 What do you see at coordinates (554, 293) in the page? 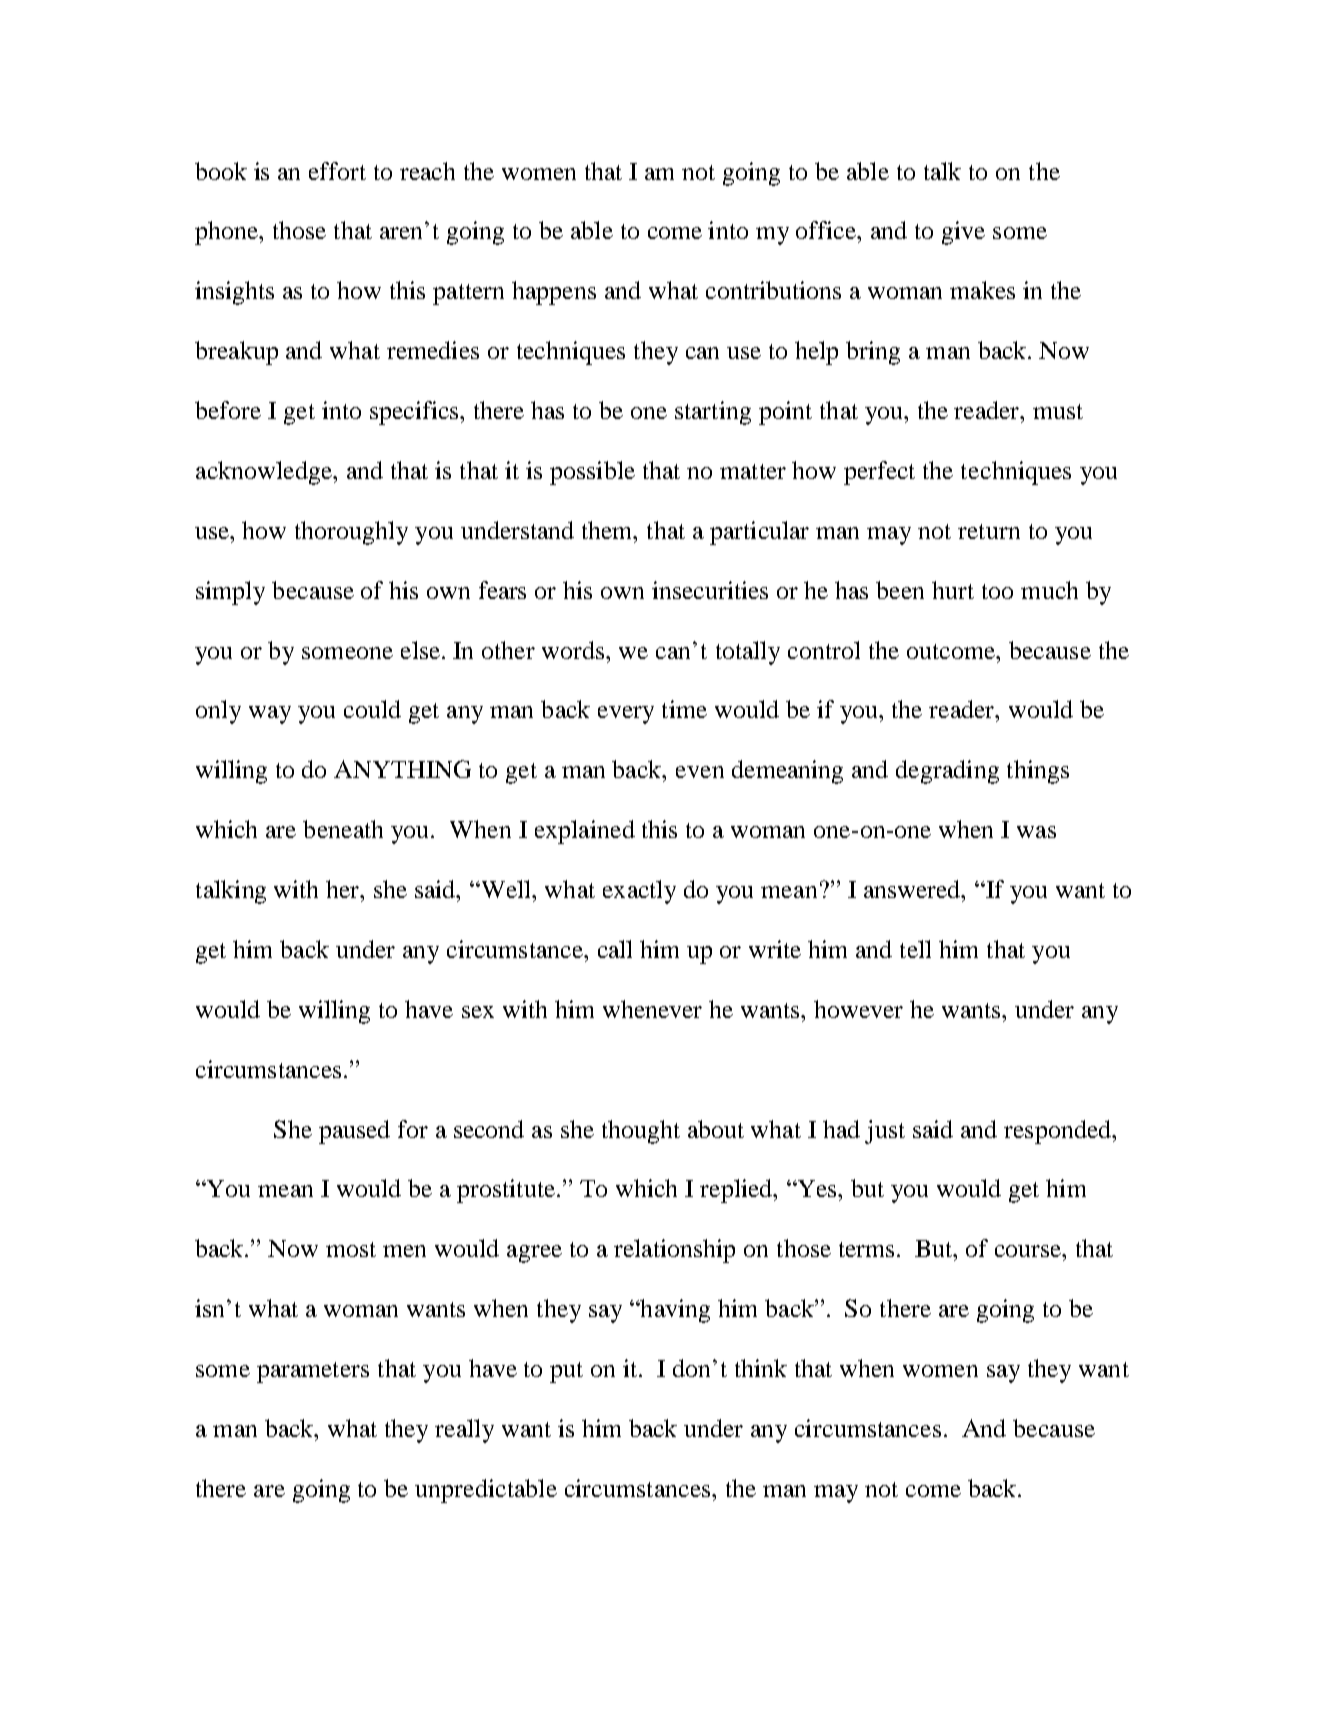
I see `happens` at bounding box center [554, 293].
